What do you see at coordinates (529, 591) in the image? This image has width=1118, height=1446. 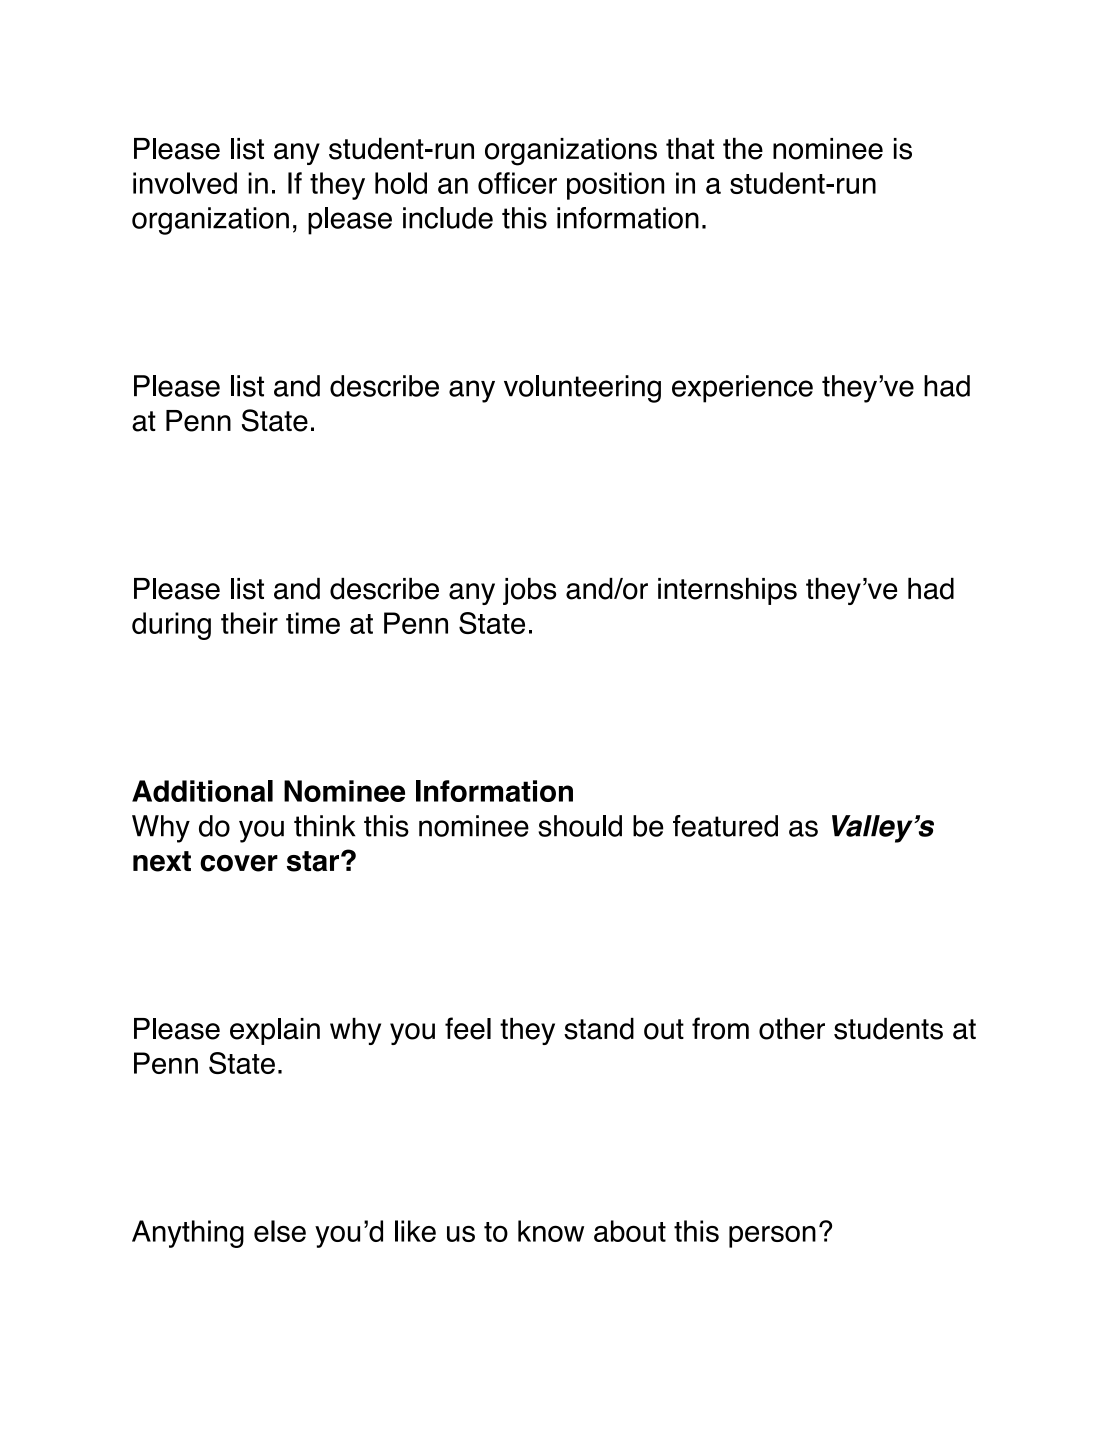 I see `jobs` at bounding box center [529, 591].
